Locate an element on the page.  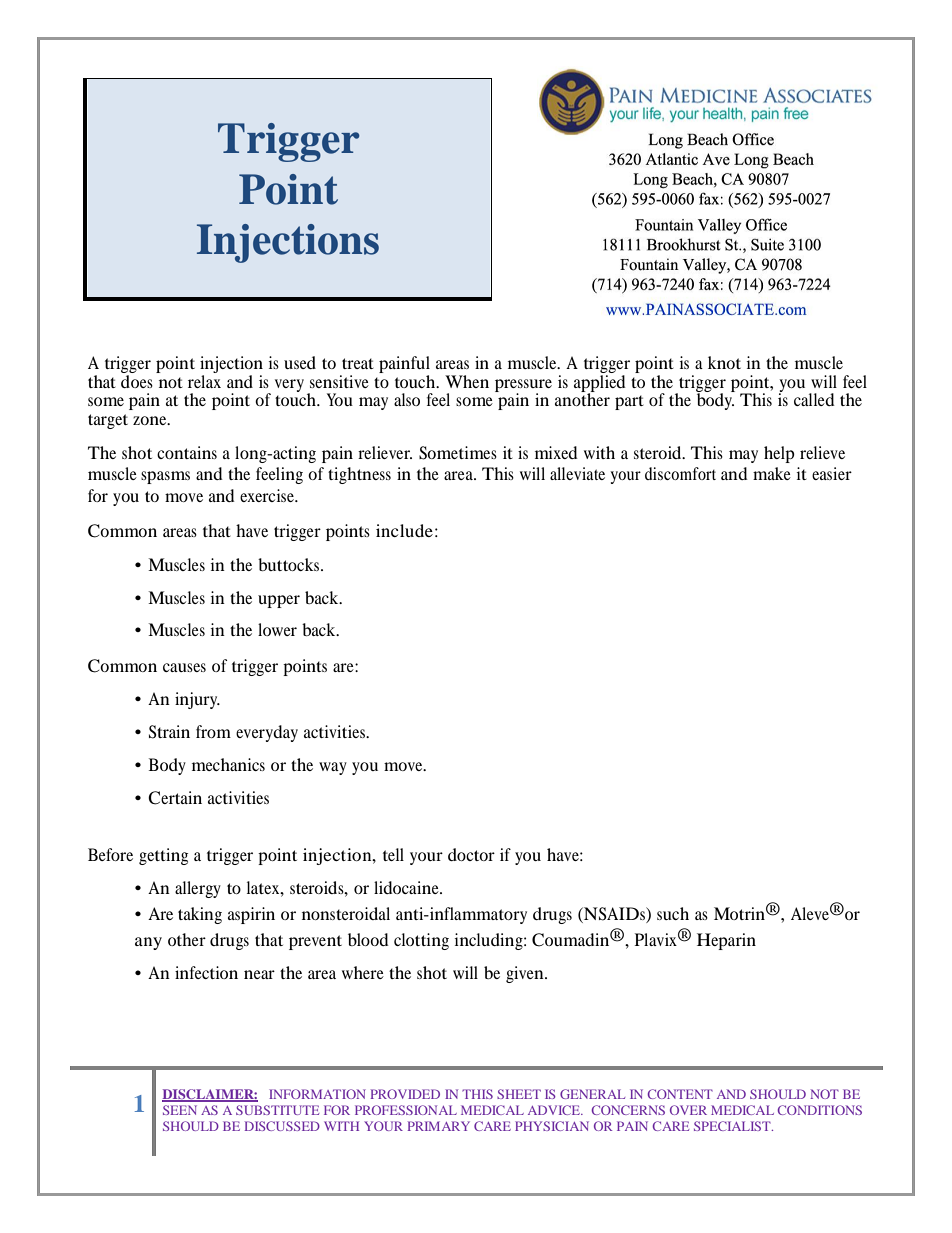
SPECIALIST is located at coordinates (733, 1126).
